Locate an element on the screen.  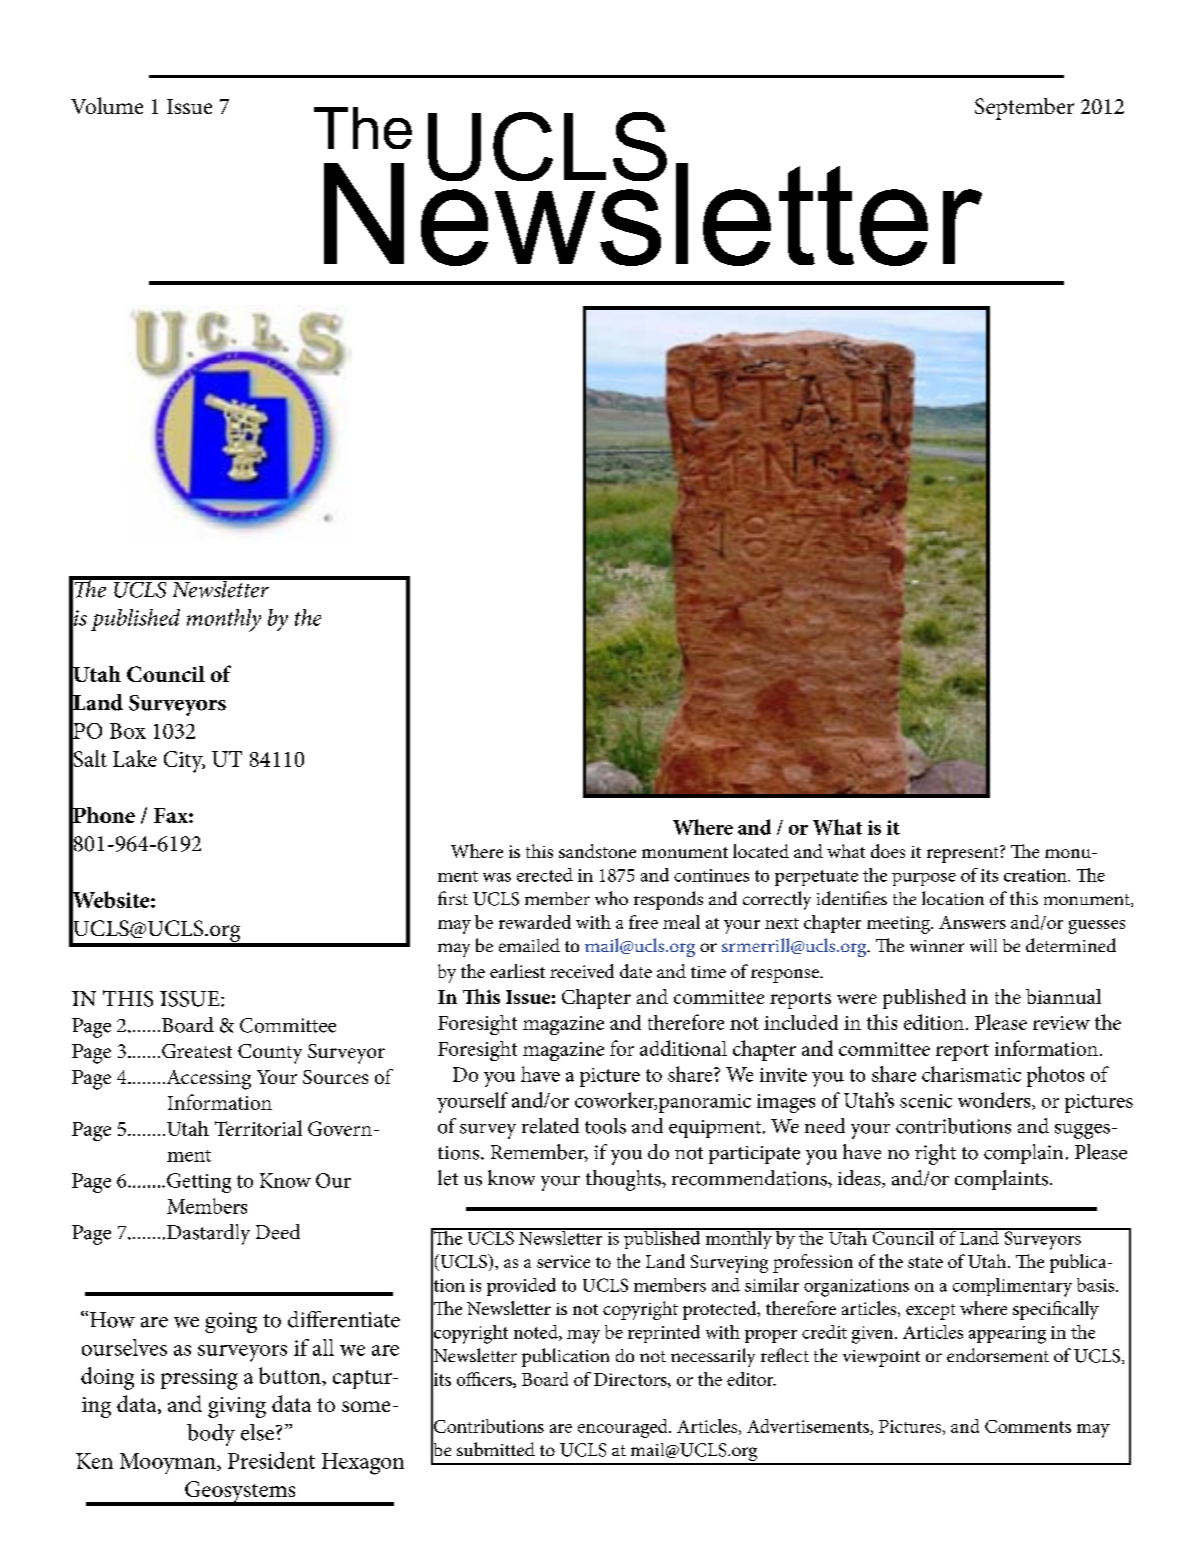
September is located at coordinates (1024, 109).
